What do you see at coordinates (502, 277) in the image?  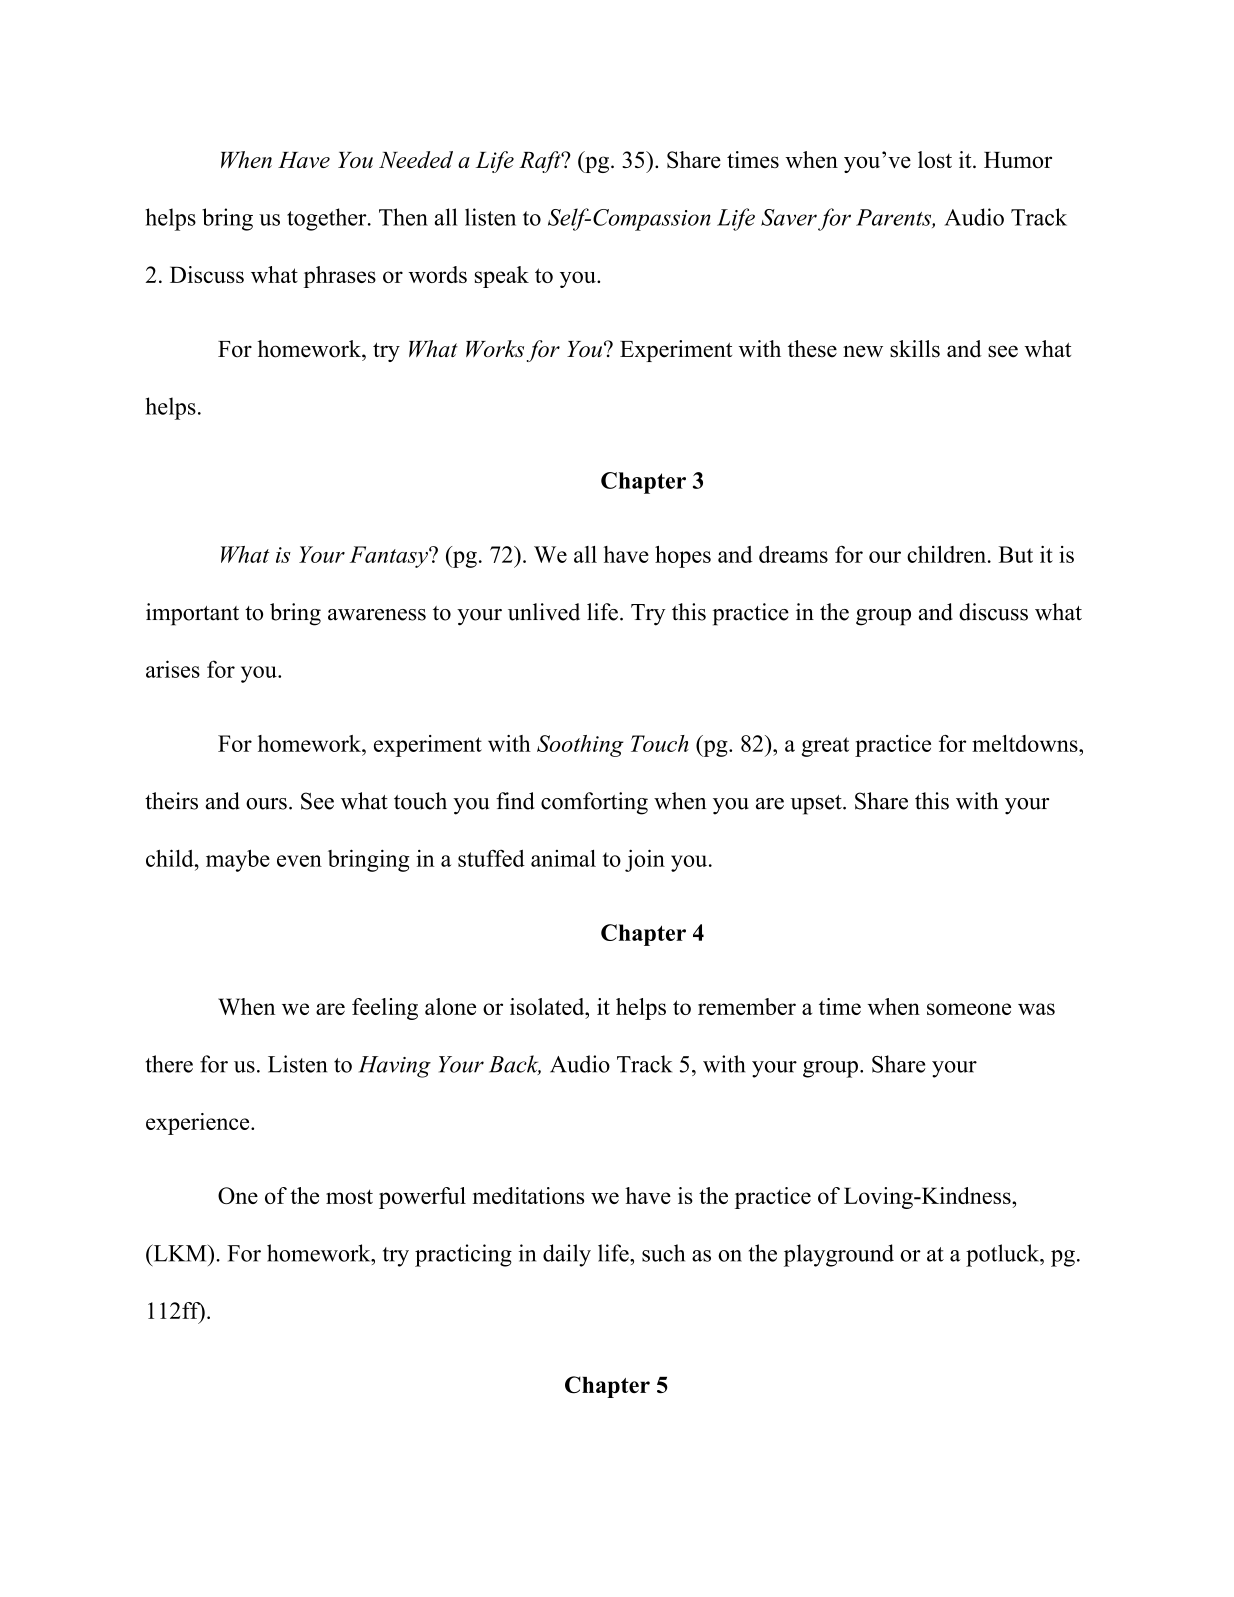 I see `speak` at bounding box center [502, 277].
